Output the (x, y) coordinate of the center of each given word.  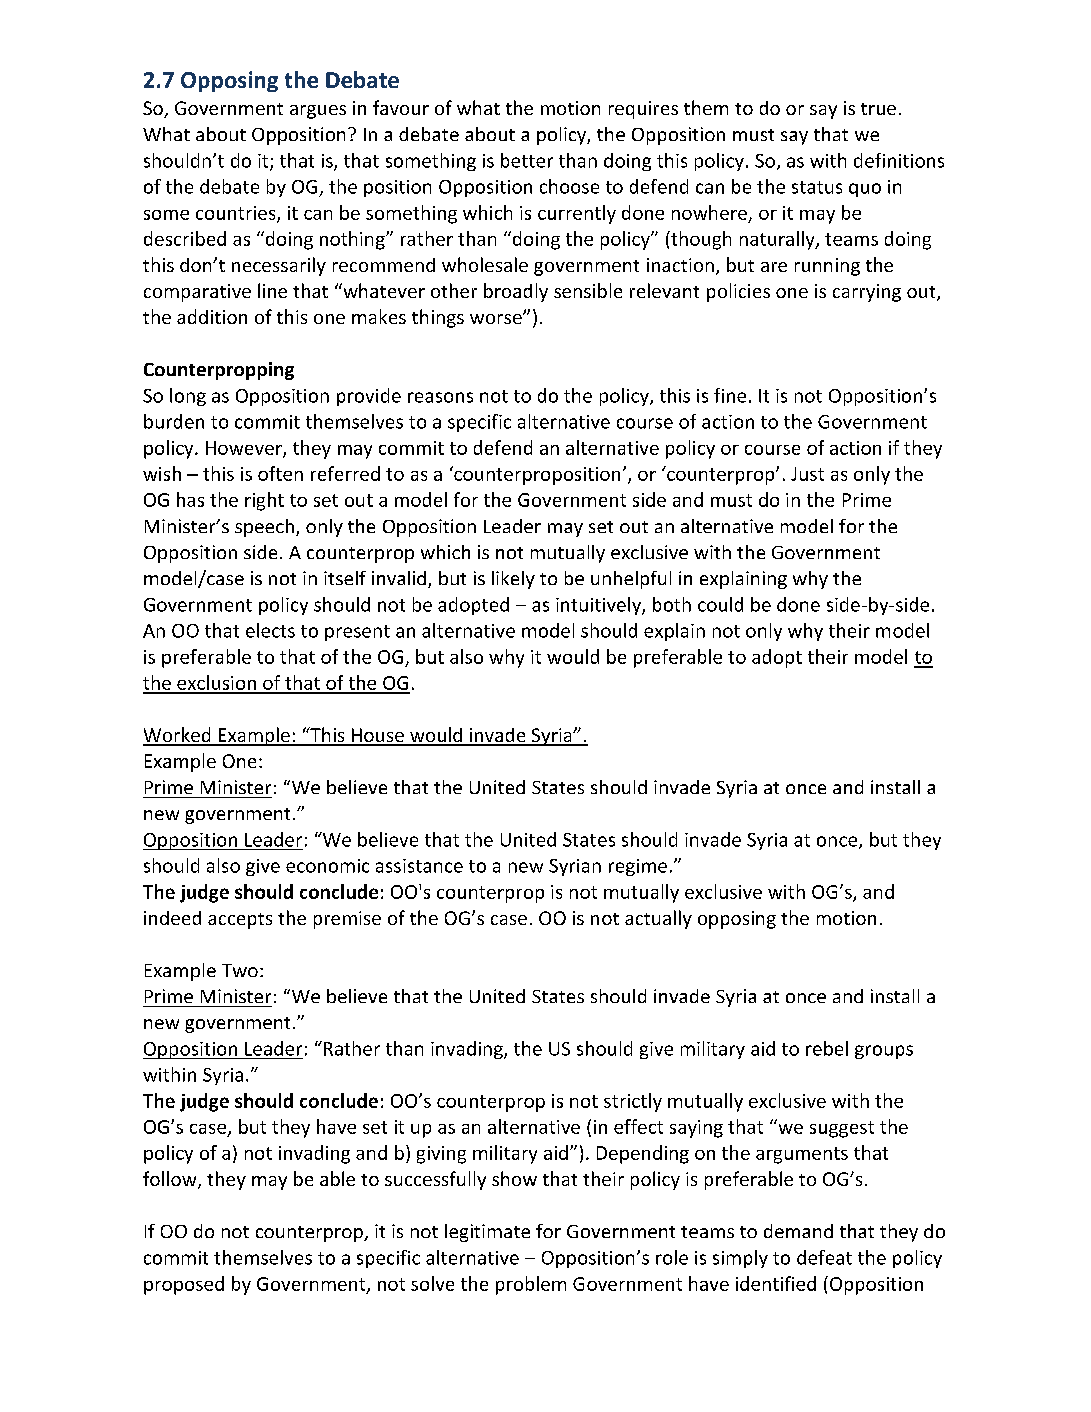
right (264, 501)
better (527, 160)
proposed (184, 1285)
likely (513, 580)
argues (318, 112)
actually (658, 919)
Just (807, 474)
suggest (842, 1129)
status (817, 187)
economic (327, 866)
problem (531, 1285)
